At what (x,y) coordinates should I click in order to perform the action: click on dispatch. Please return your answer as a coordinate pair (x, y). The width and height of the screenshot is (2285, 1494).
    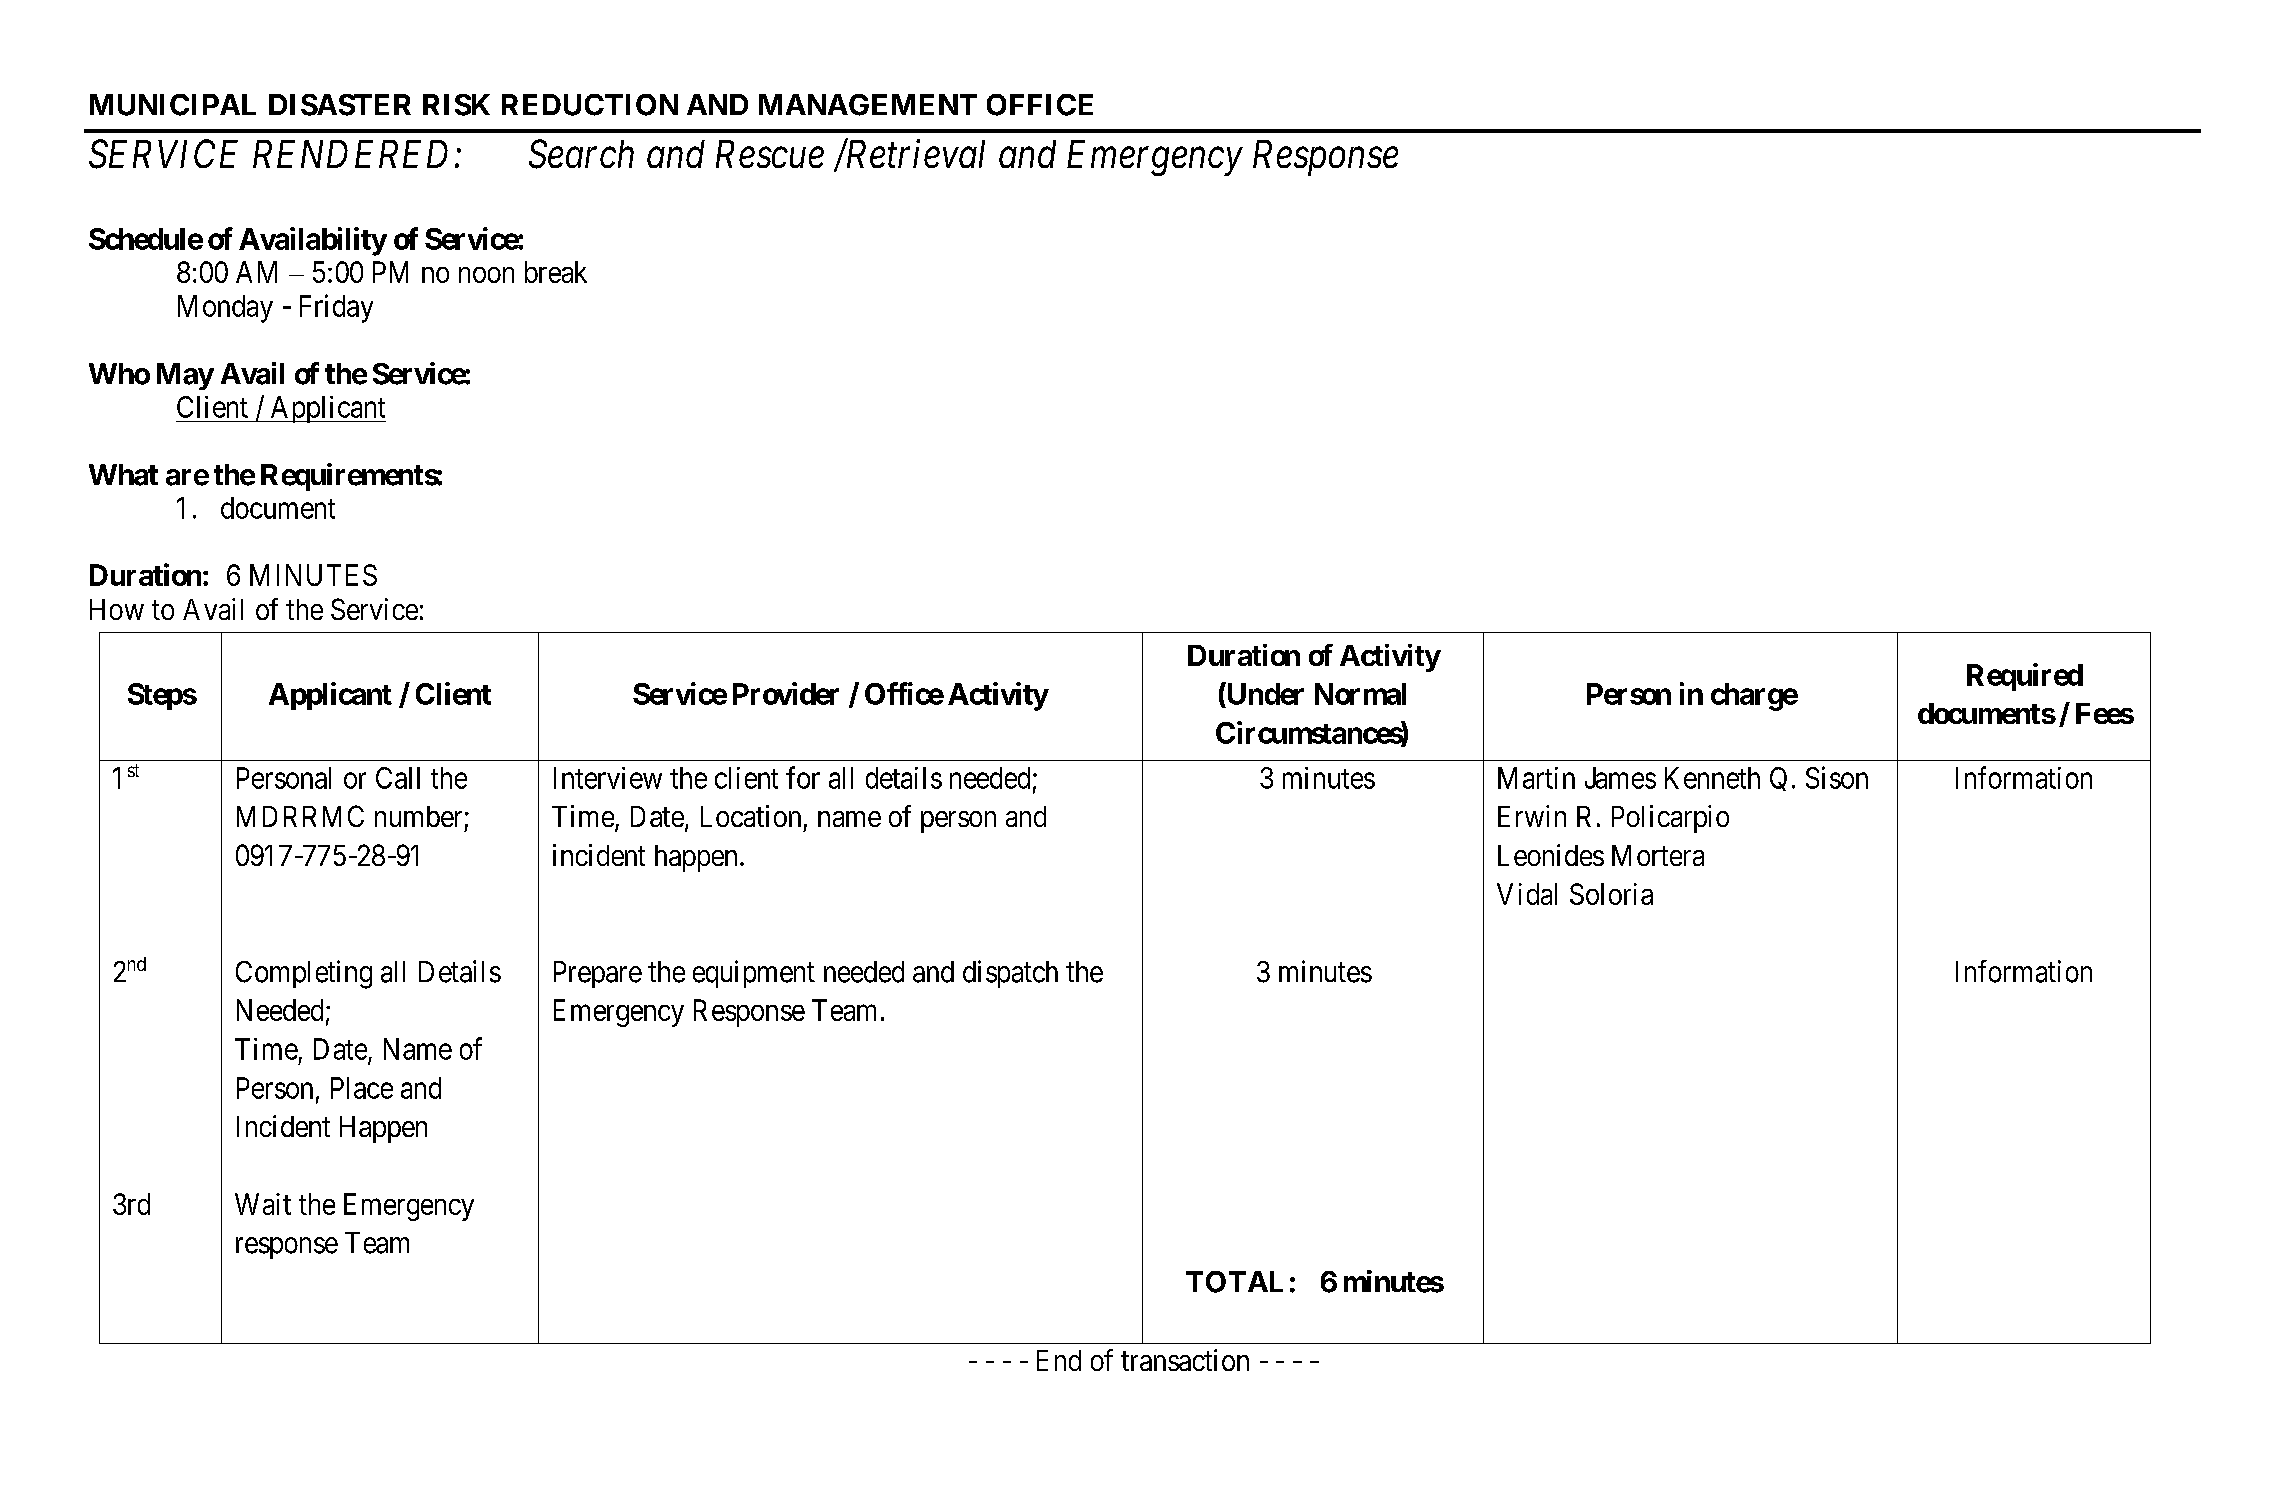
    Looking at the image, I should click on (1010, 974).
